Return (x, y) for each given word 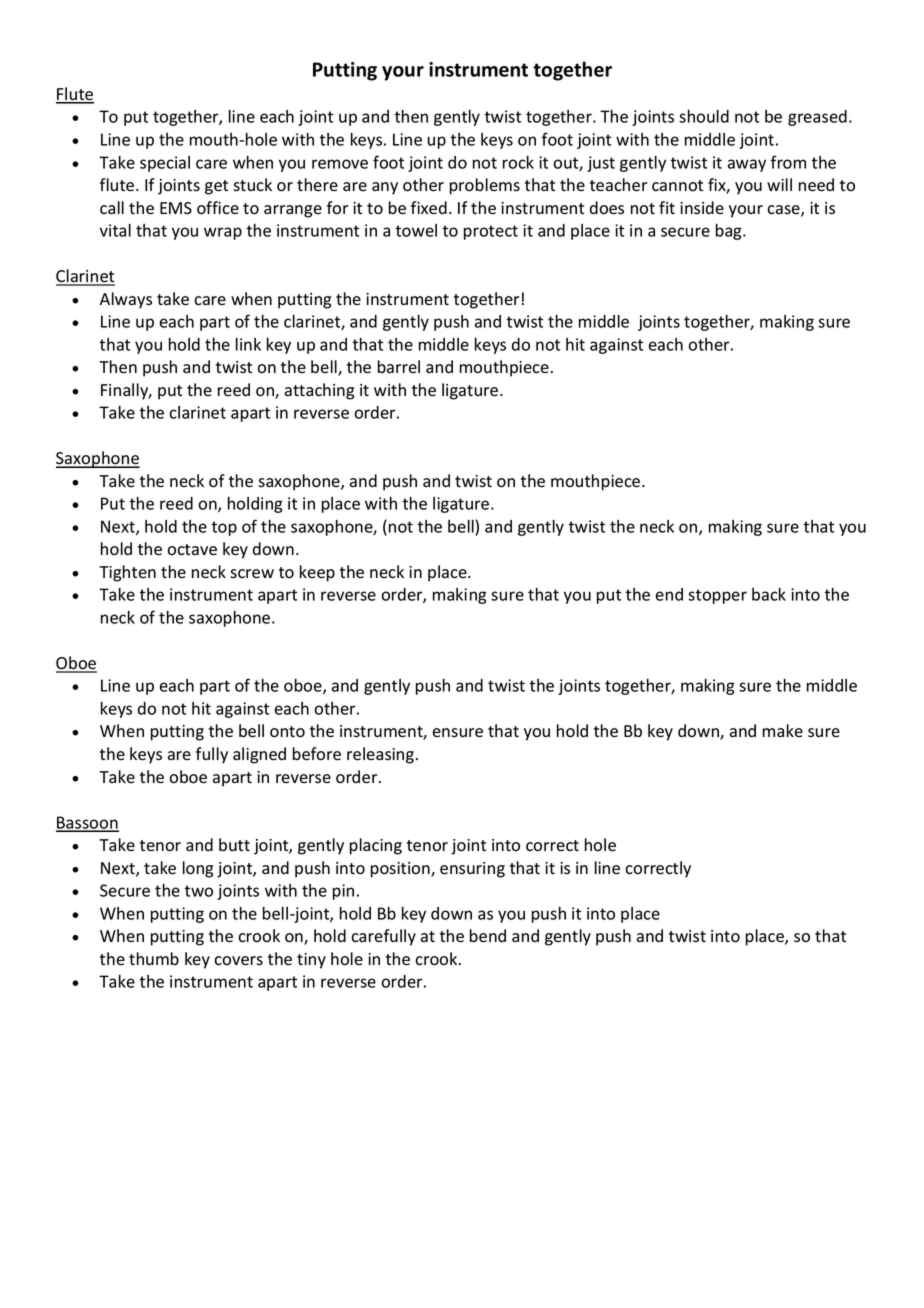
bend (488, 936)
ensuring (472, 870)
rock (518, 162)
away (747, 165)
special (165, 164)
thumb (154, 958)
